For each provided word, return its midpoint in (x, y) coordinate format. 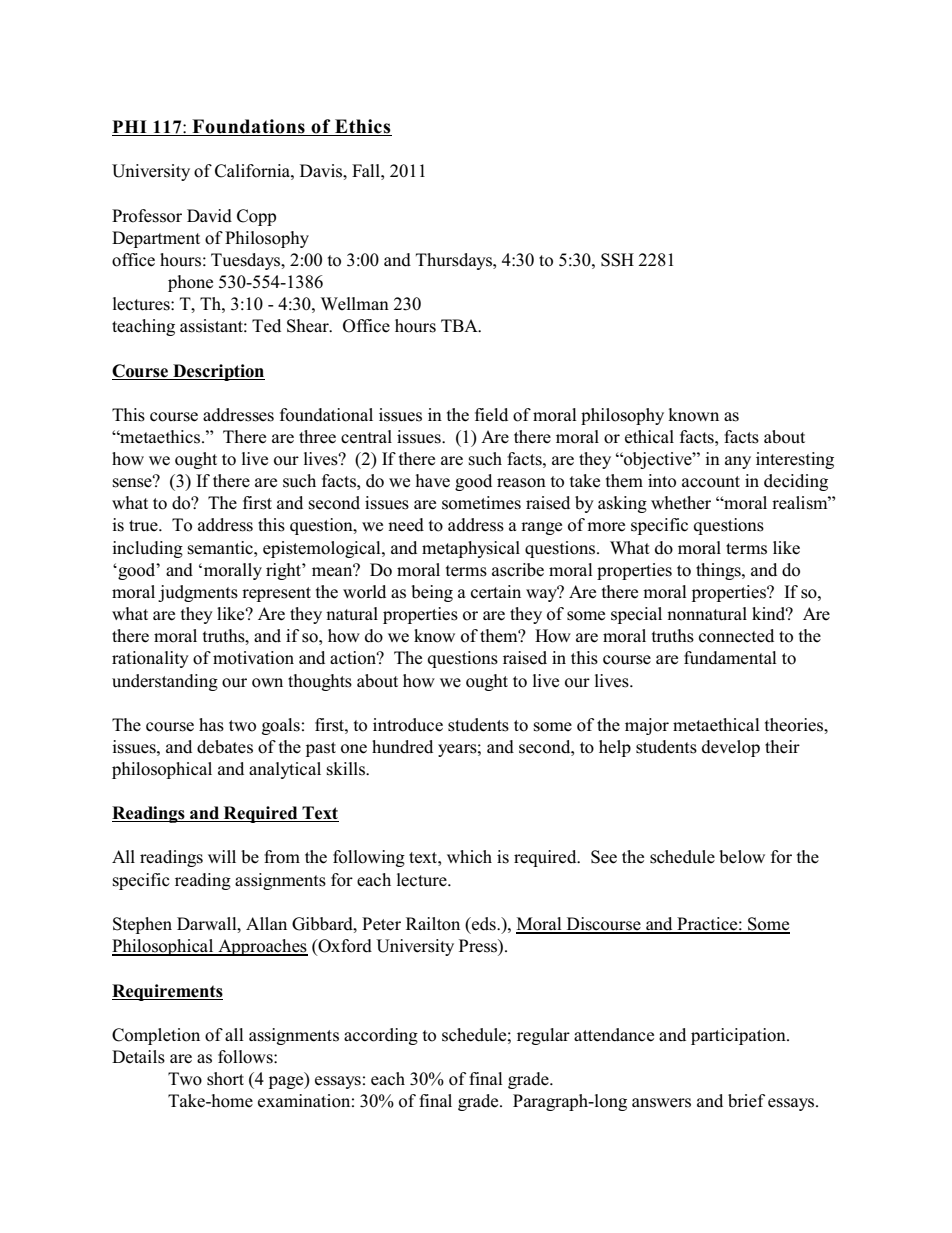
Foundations (248, 126)
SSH (617, 260)
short (225, 1079)
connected (736, 636)
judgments (198, 593)
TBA (460, 325)
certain (496, 592)
